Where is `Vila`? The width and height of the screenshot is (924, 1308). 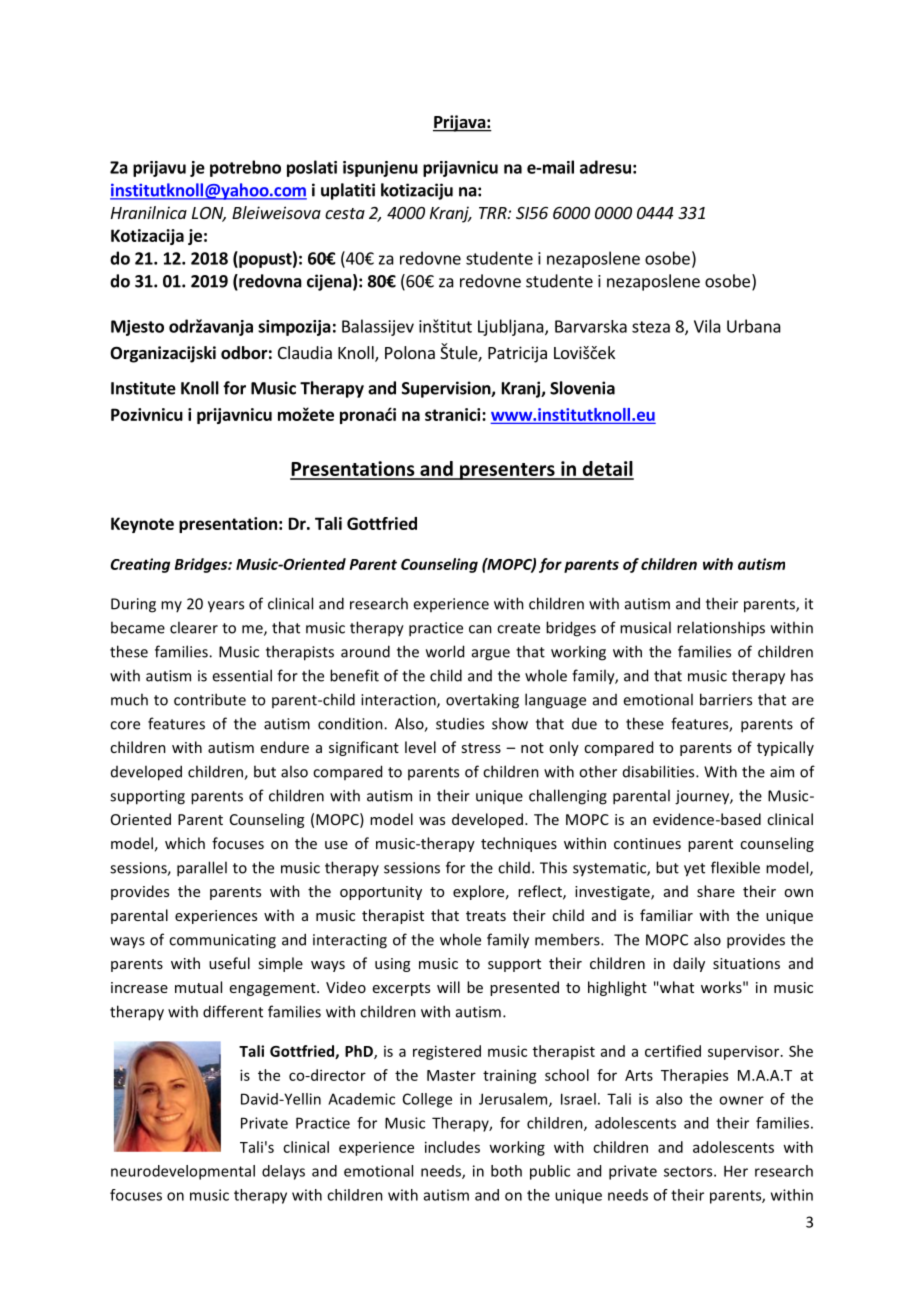 Vila is located at coordinates (707, 326).
